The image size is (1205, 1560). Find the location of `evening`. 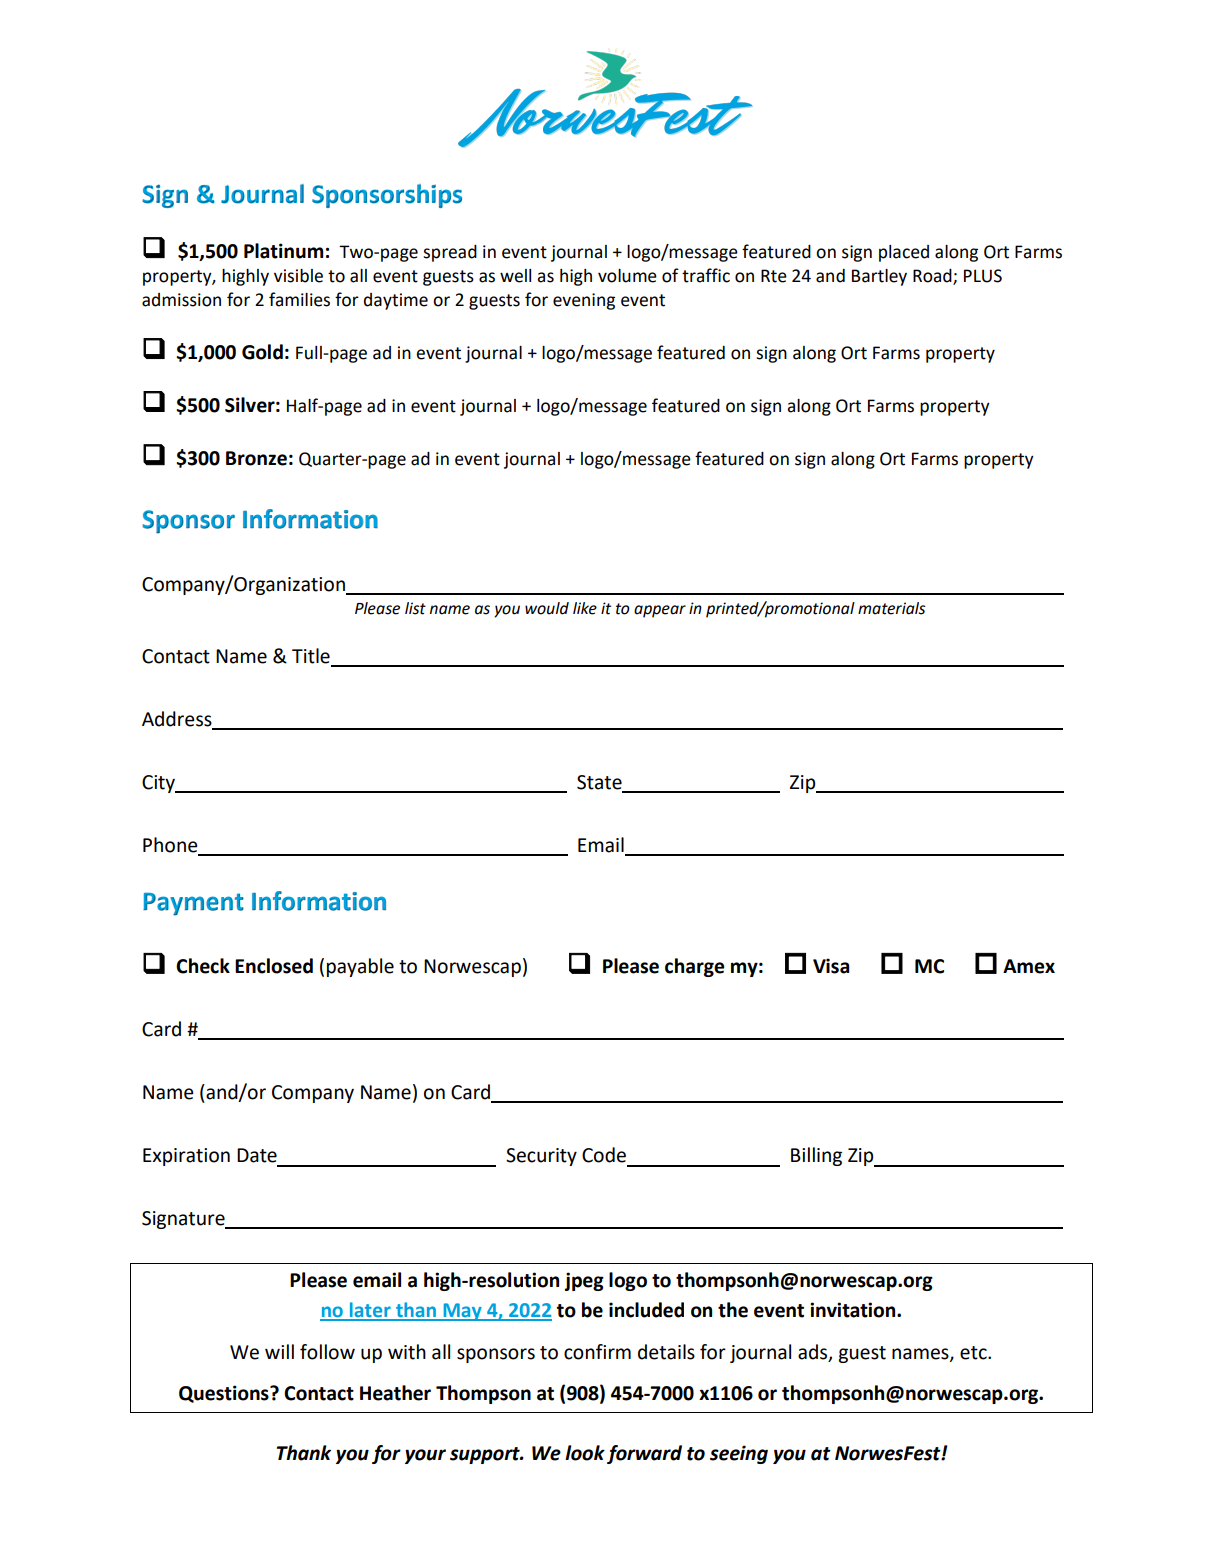

evening is located at coordinates (584, 301).
